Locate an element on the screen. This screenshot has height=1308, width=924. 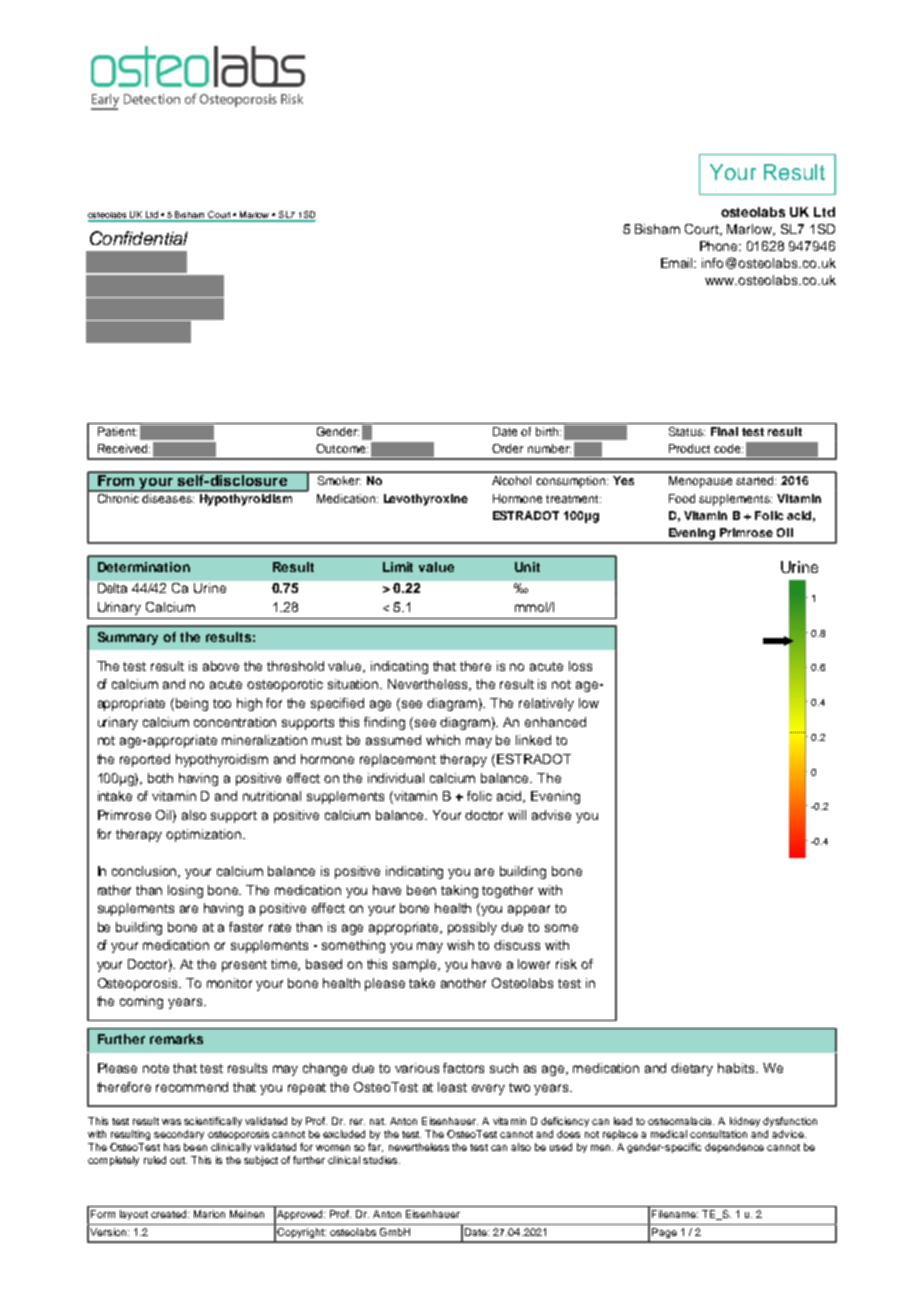
ruled is located at coordinates (155, 1160).
